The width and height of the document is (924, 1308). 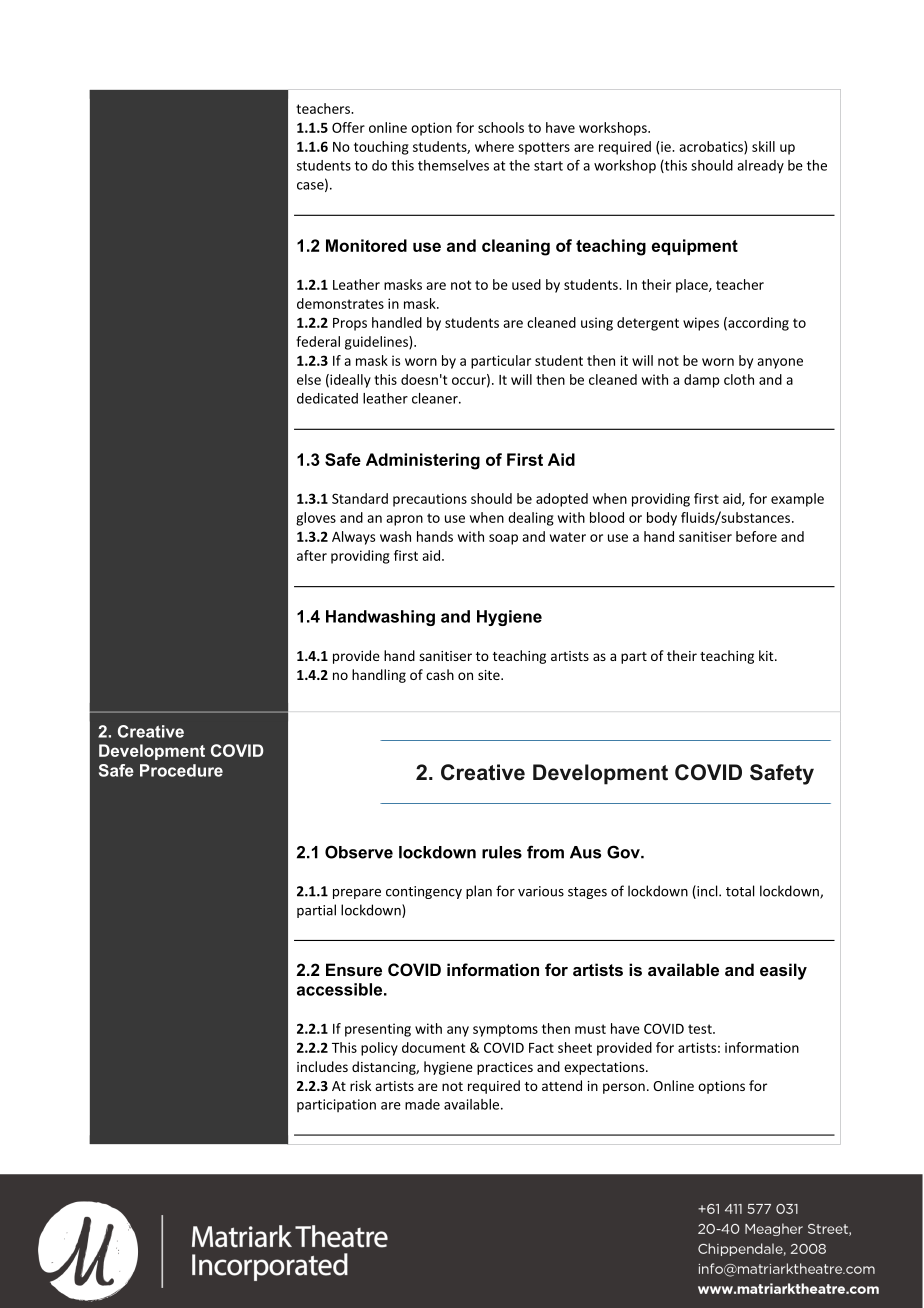 I want to click on where, so click(x=494, y=146).
